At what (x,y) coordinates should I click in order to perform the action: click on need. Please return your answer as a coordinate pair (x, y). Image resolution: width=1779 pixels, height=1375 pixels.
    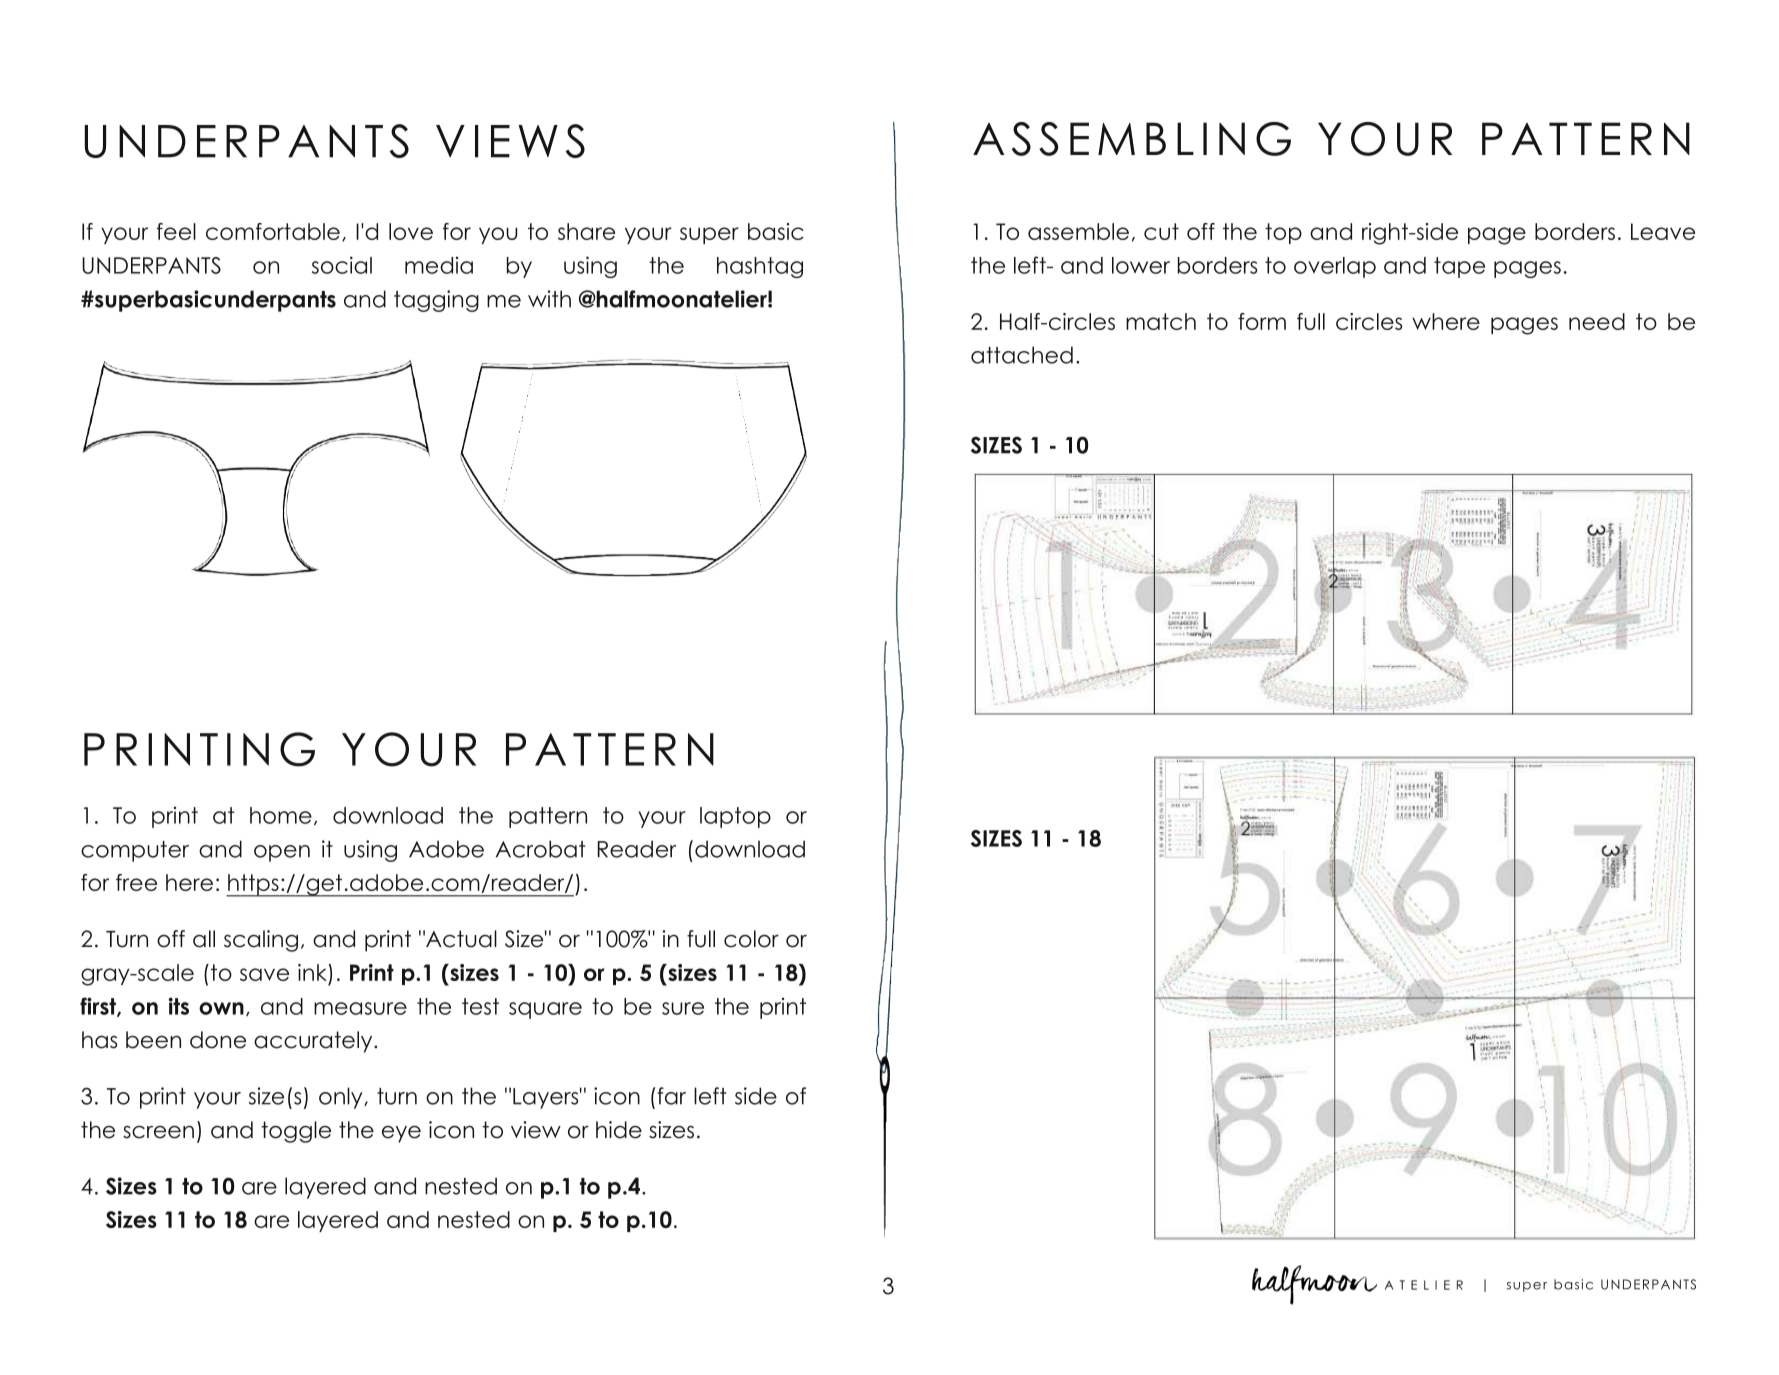
    Looking at the image, I should click on (1597, 321).
